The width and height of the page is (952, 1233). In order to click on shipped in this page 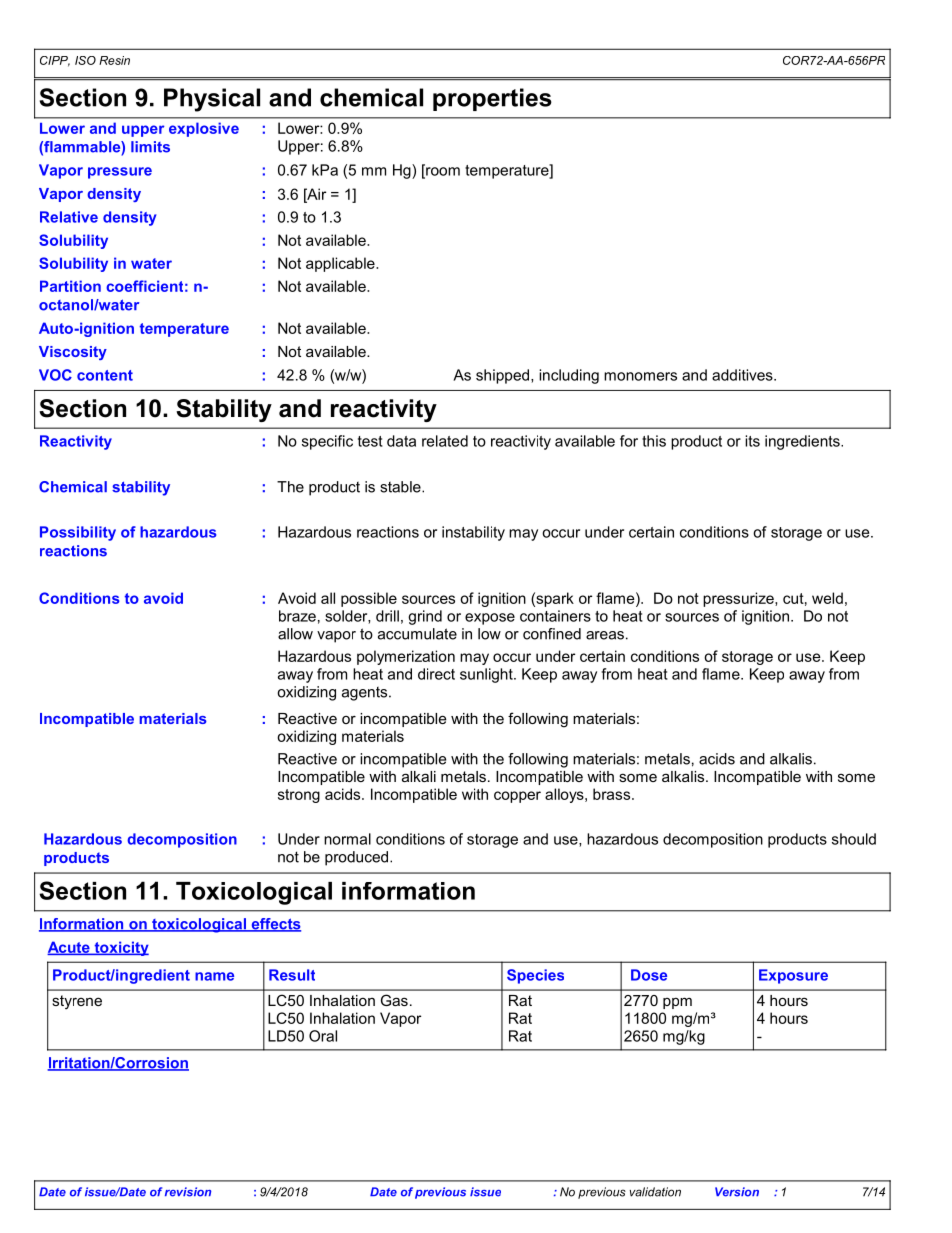, I will do `click(504, 376)`.
